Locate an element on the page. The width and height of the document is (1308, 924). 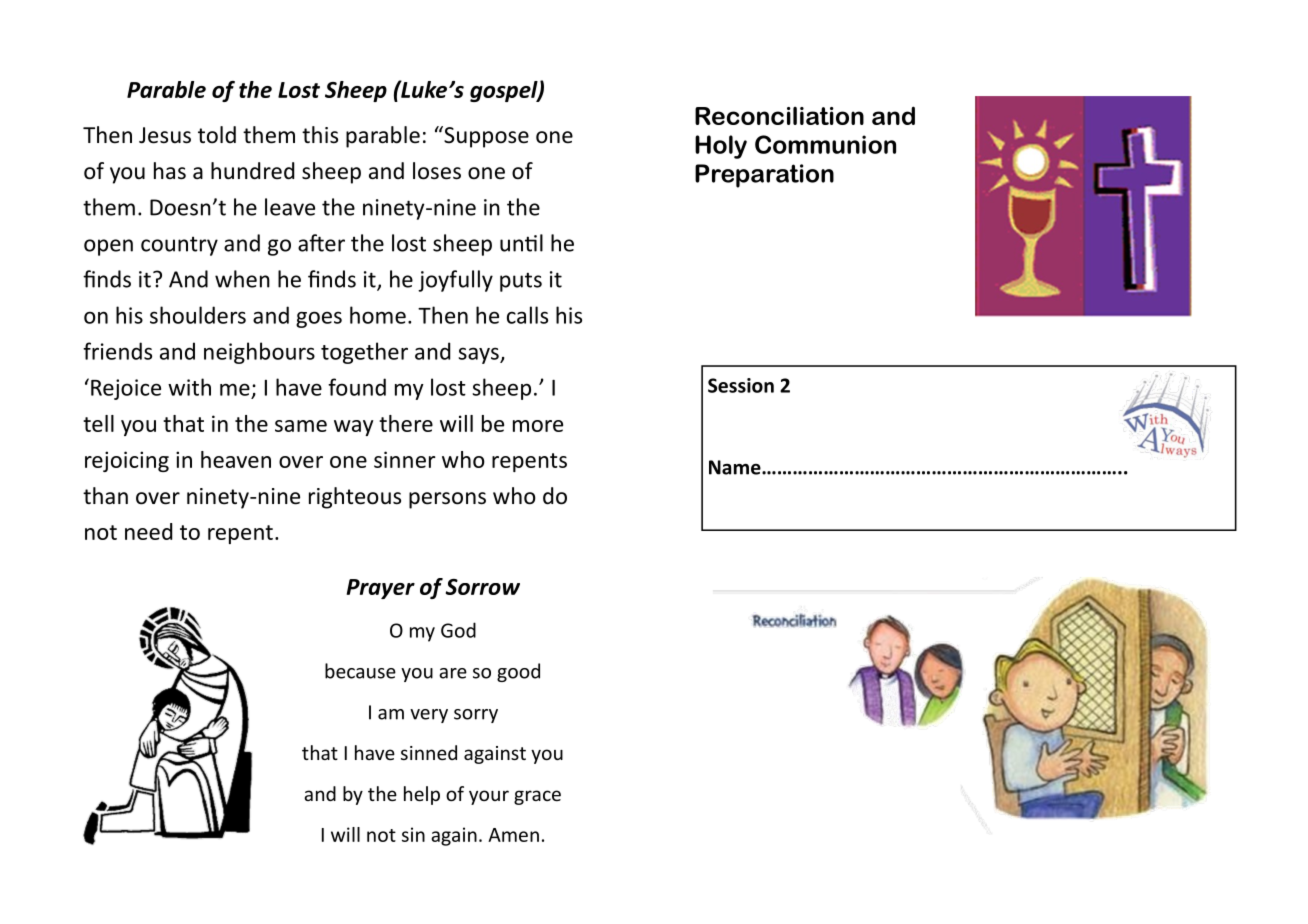
joyfully is located at coordinates (455, 281).
